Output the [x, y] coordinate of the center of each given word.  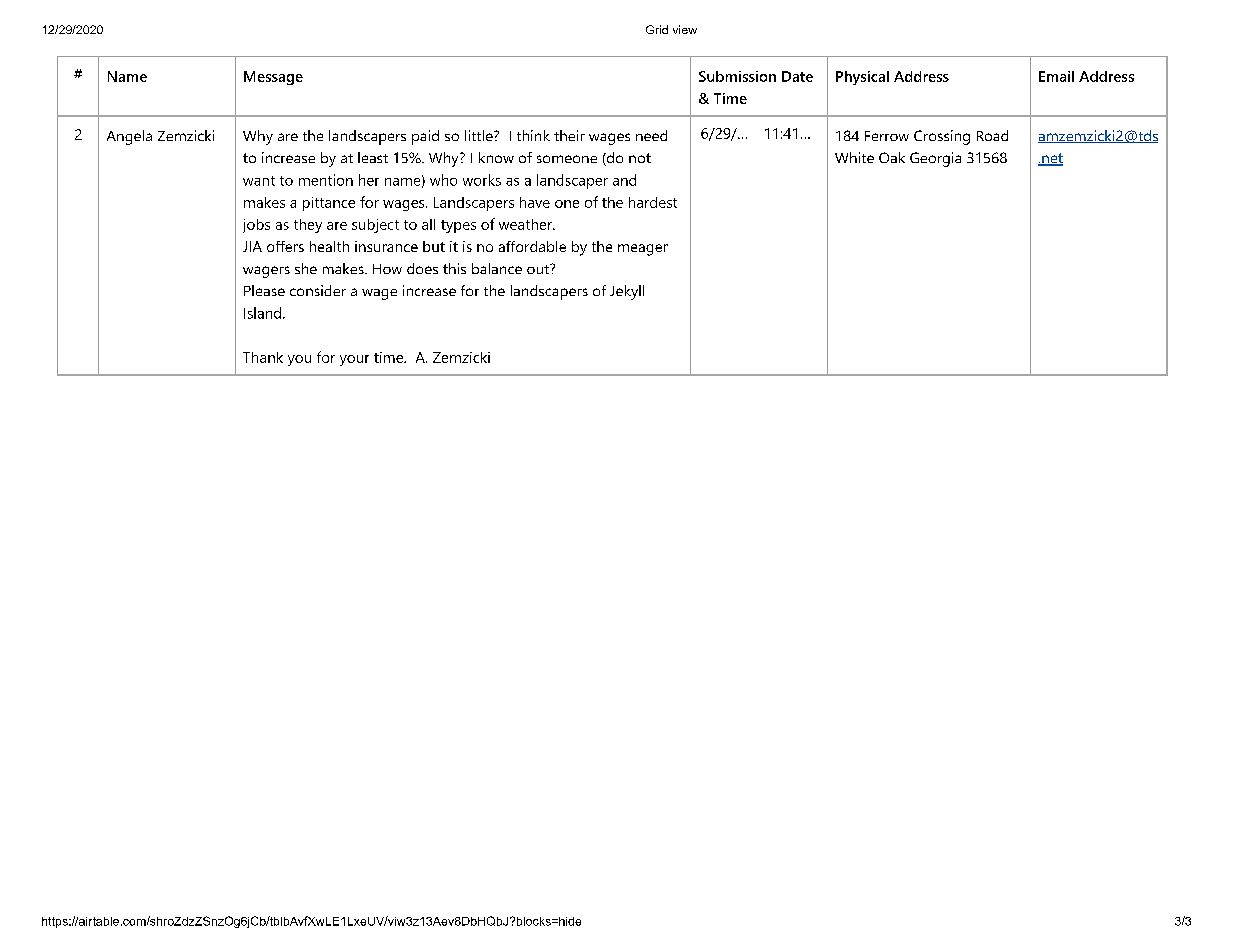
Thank [263, 357]
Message [273, 78]
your [354, 360]
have [535, 202]
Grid [657, 29]
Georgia [935, 159]
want [259, 181]
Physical [862, 78]
